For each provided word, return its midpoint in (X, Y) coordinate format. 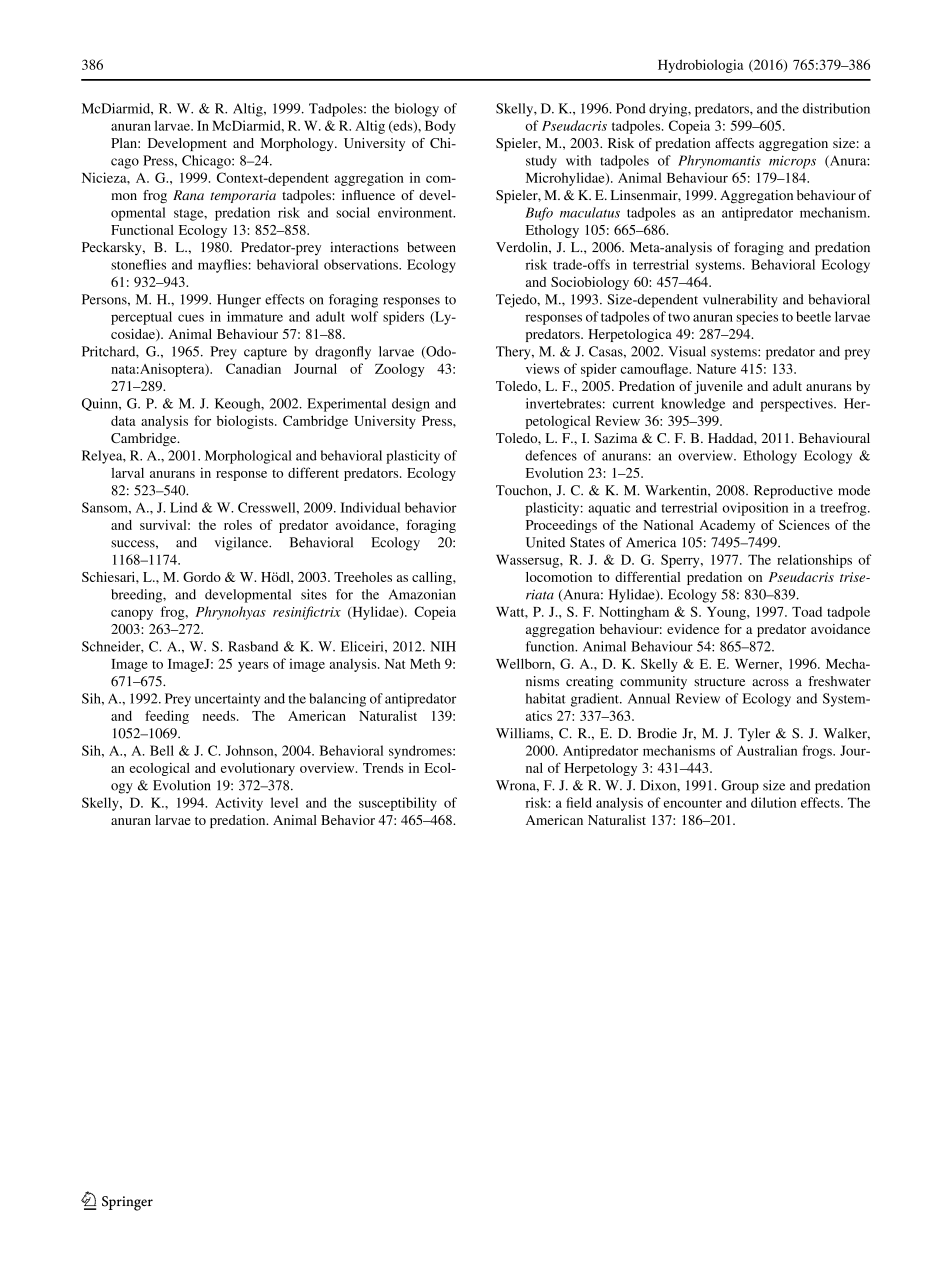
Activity (239, 804)
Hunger (239, 301)
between (431, 247)
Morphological (248, 457)
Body (440, 127)
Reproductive (793, 492)
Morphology (298, 144)
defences (551, 455)
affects (734, 143)
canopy (132, 615)
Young (727, 613)
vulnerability (740, 301)
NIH (443, 646)
